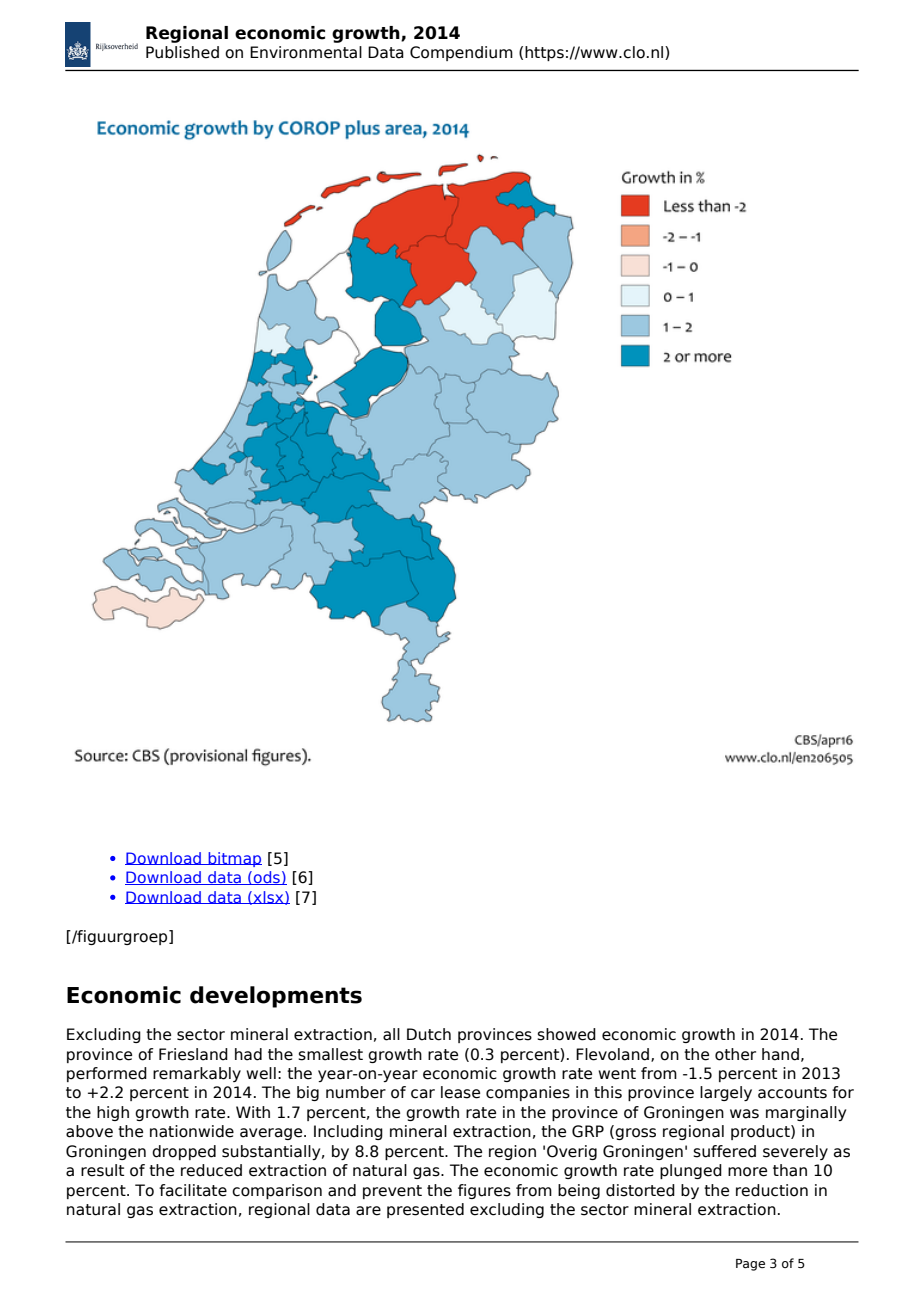 Image resolution: width=924 pixels, height=1308 pixels. Describe the element at coordinates (182, 52) in the screenshot. I see `Published` at that location.
